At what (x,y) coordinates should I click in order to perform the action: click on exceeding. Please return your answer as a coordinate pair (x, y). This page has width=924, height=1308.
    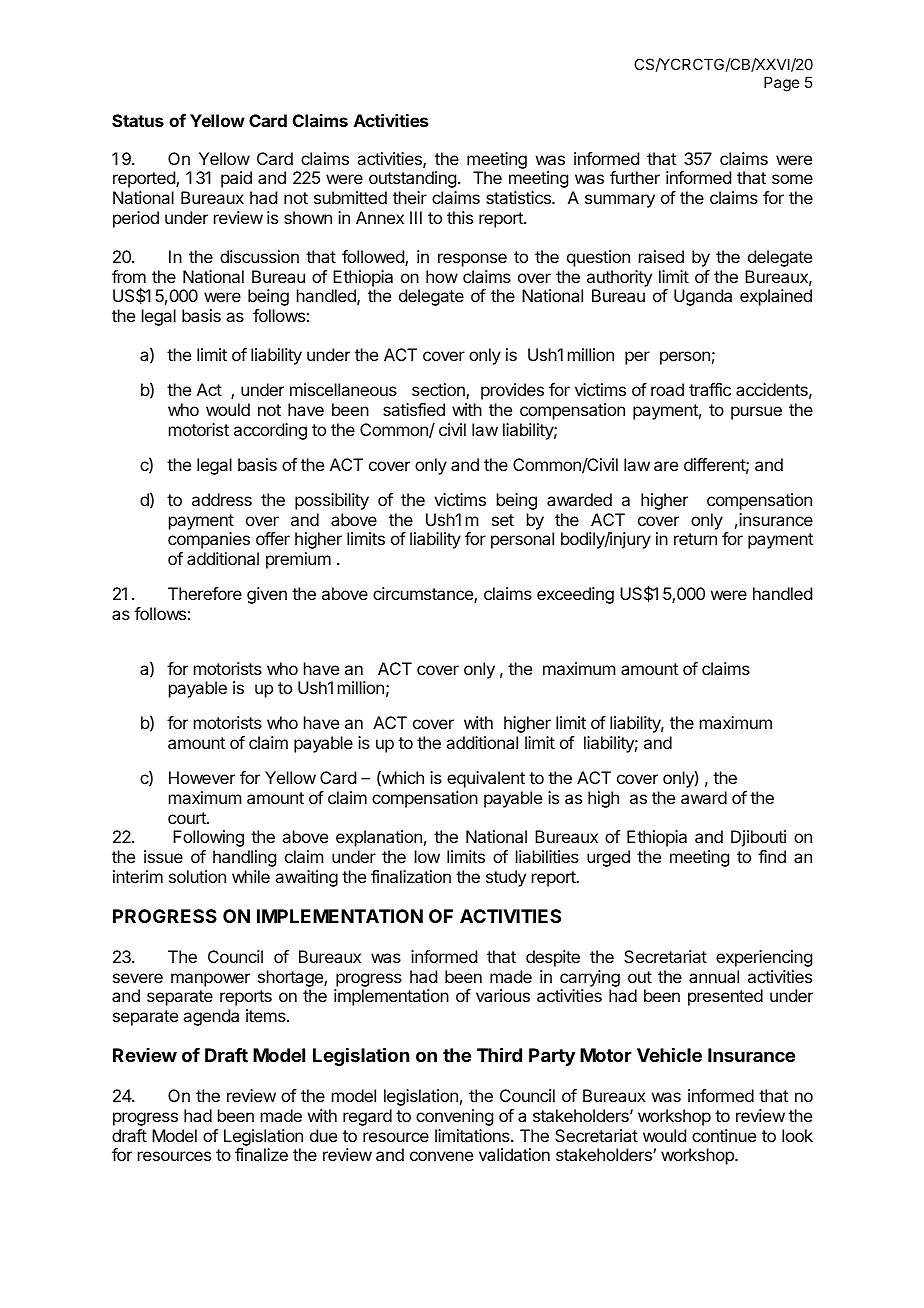
    Looking at the image, I should click on (575, 595).
